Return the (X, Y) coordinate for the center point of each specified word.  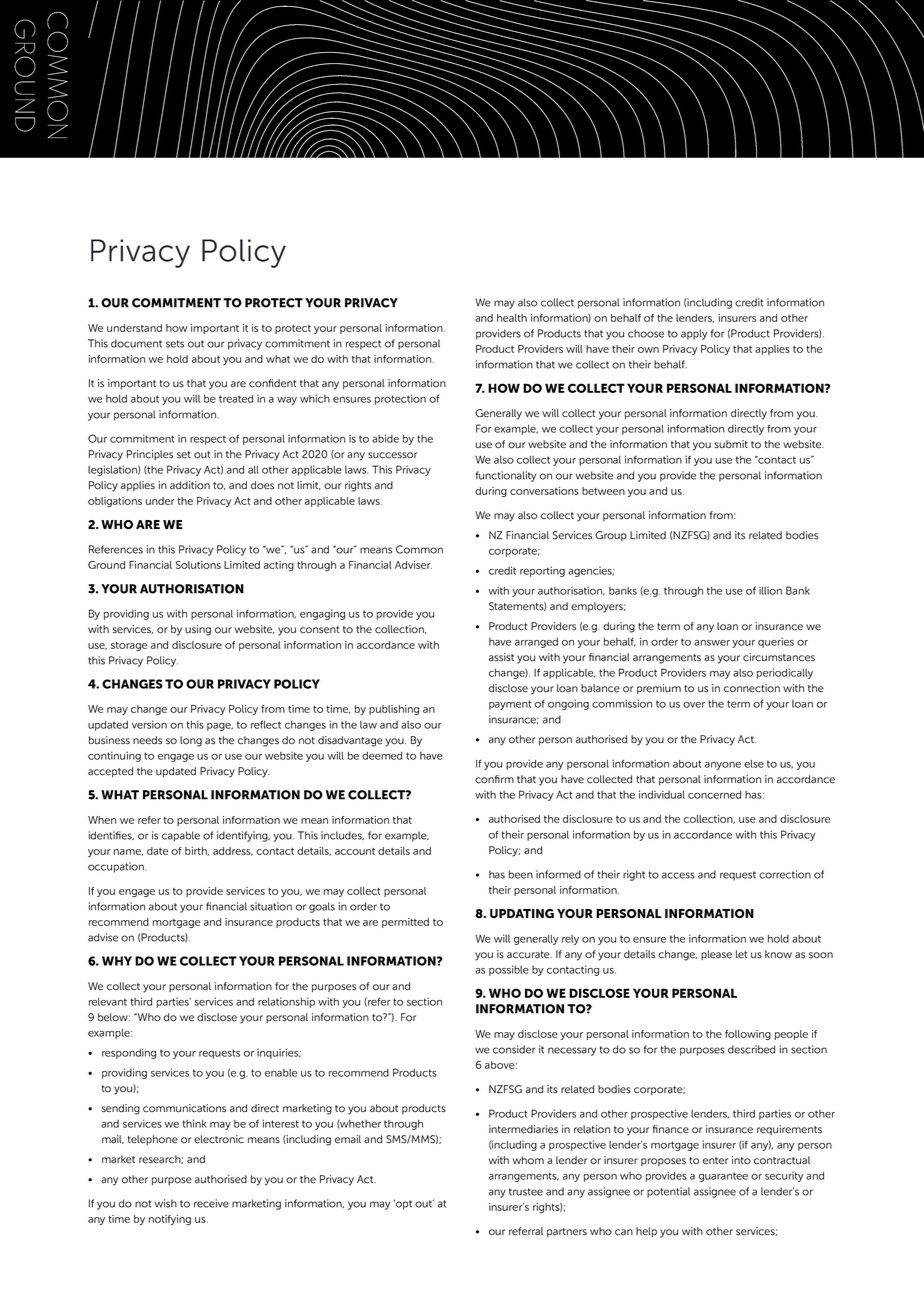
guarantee (723, 1177)
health (512, 318)
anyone (723, 766)
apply (694, 334)
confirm (494, 779)
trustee (526, 1192)
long (191, 741)
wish (166, 1203)
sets (175, 344)
